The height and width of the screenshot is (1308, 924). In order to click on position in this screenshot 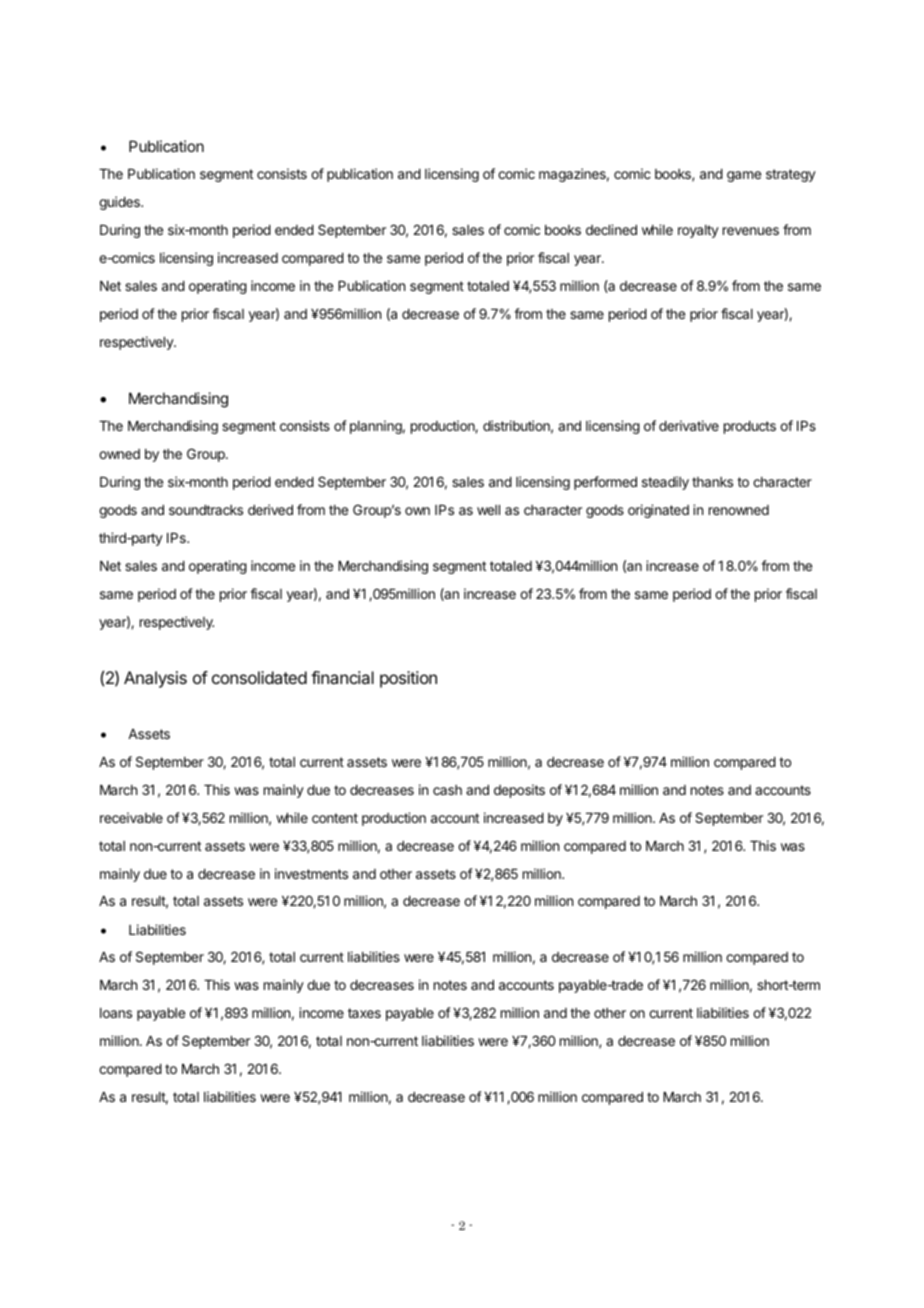, I will do `click(408, 679)`.
